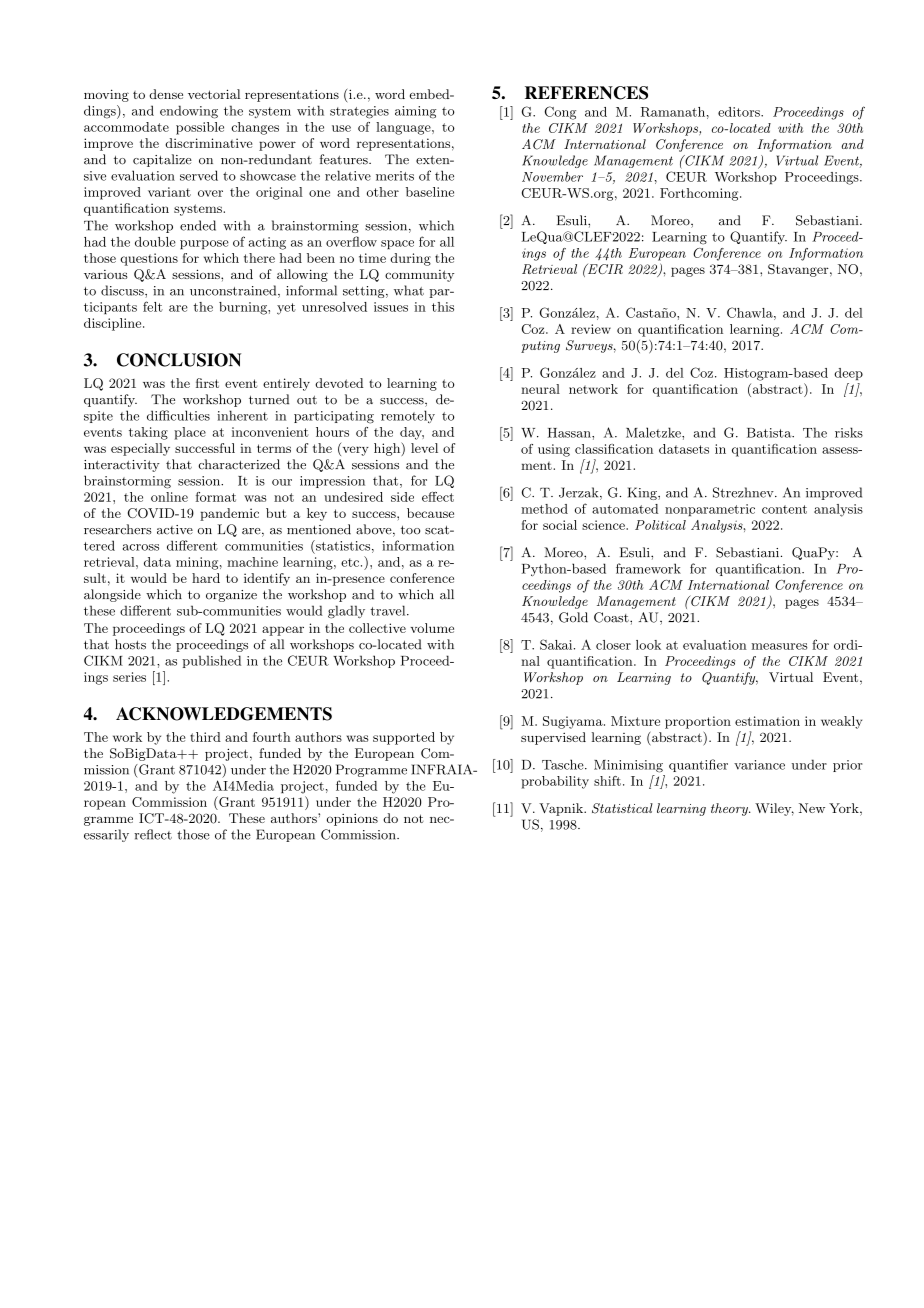 This screenshot has height=1308, width=924. Describe the element at coordinates (415, 112) in the screenshot. I see `aiming` at that location.
